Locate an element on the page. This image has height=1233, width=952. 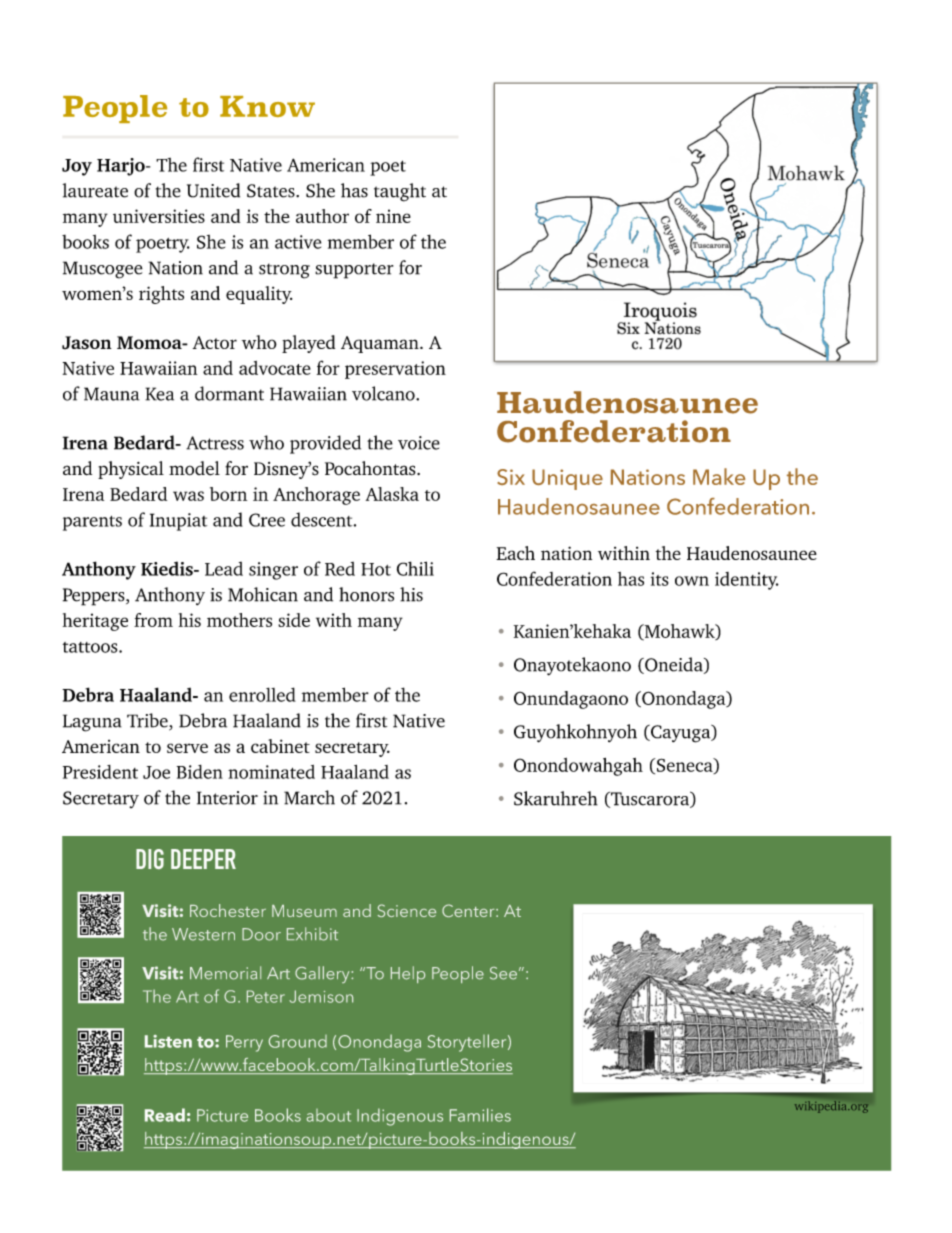
Read is located at coordinates (165, 1115).
